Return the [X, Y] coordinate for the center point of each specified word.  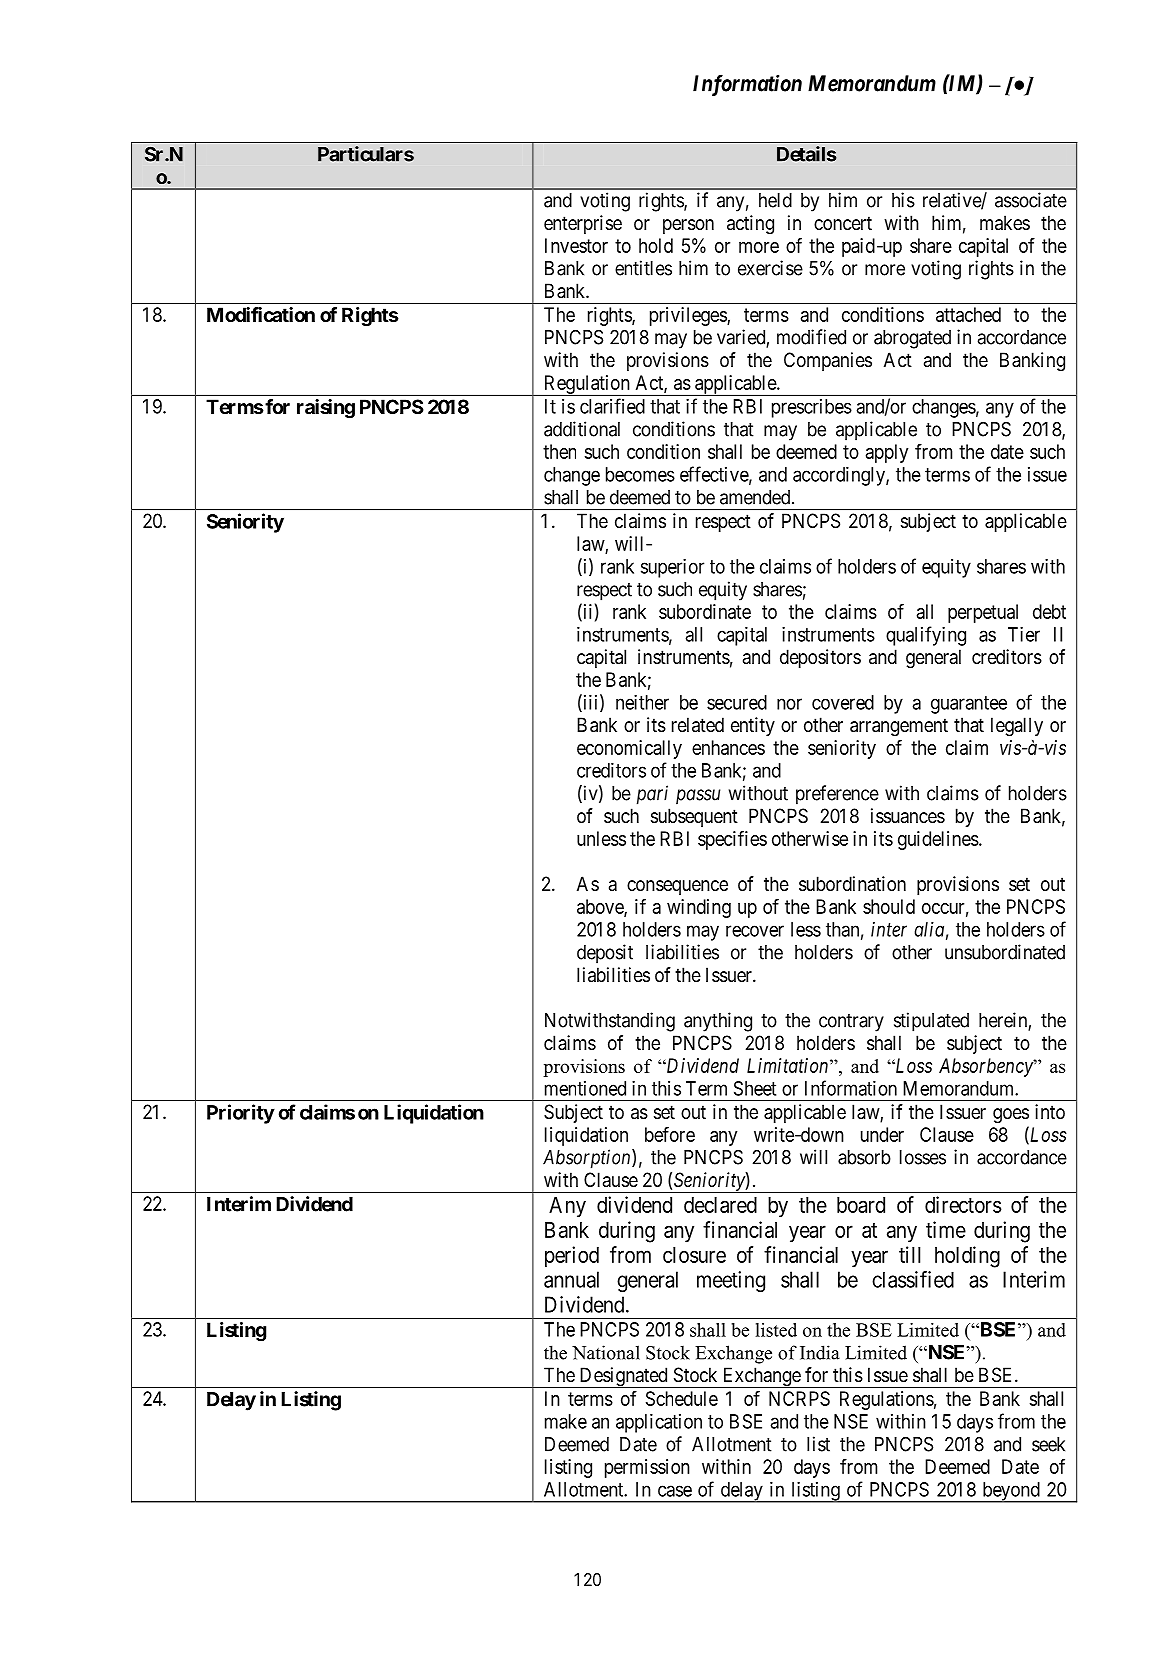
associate [1031, 200]
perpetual [983, 613]
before [670, 1134]
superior [672, 568]
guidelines [938, 840]
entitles [643, 268]
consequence [677, 887]
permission [647, 1468]
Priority [241, 1114]
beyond [1011, 1492]
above [601, 907]
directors [963, 1204]
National [606, 1352]
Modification [261, 314]
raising [326, 409]
